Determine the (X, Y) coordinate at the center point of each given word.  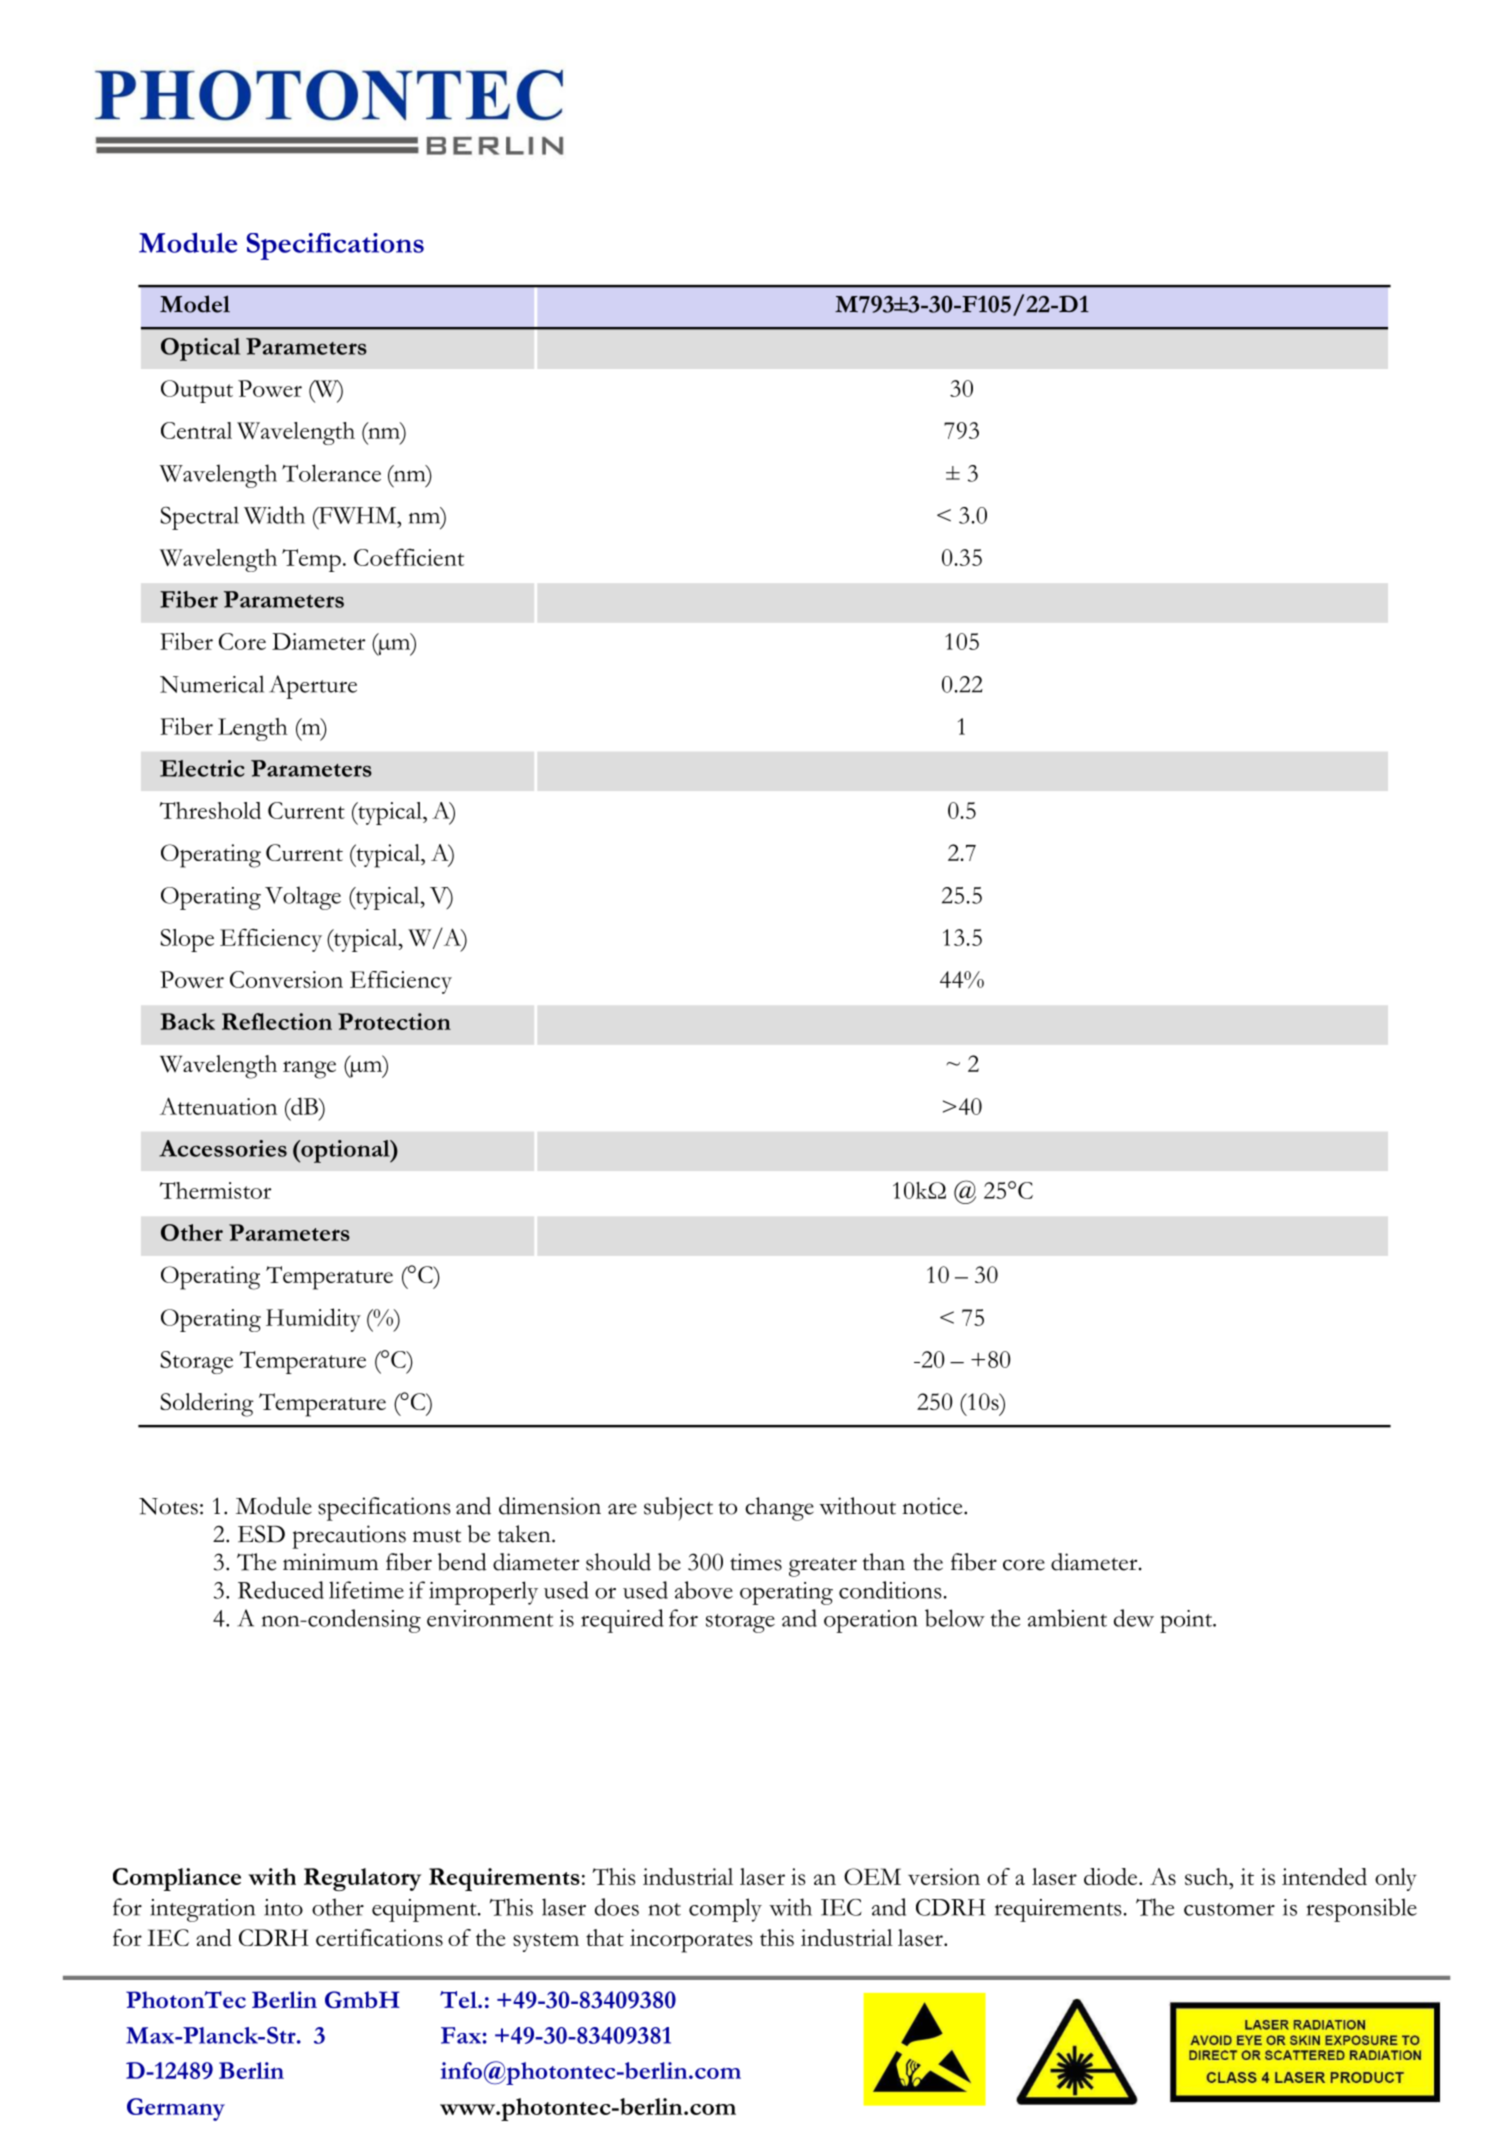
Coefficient (409, 557)
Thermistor (215, 1190)
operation (871, 1621)
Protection (394, 1021)
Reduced (281, 1590)
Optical (200, 349)
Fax (461, 2035)
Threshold (210, 810)
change (779, 1509)
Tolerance (331, 473)
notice (933, 1506)
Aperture (313, 687)
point (1187, 1621)
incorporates (691, 1941)
